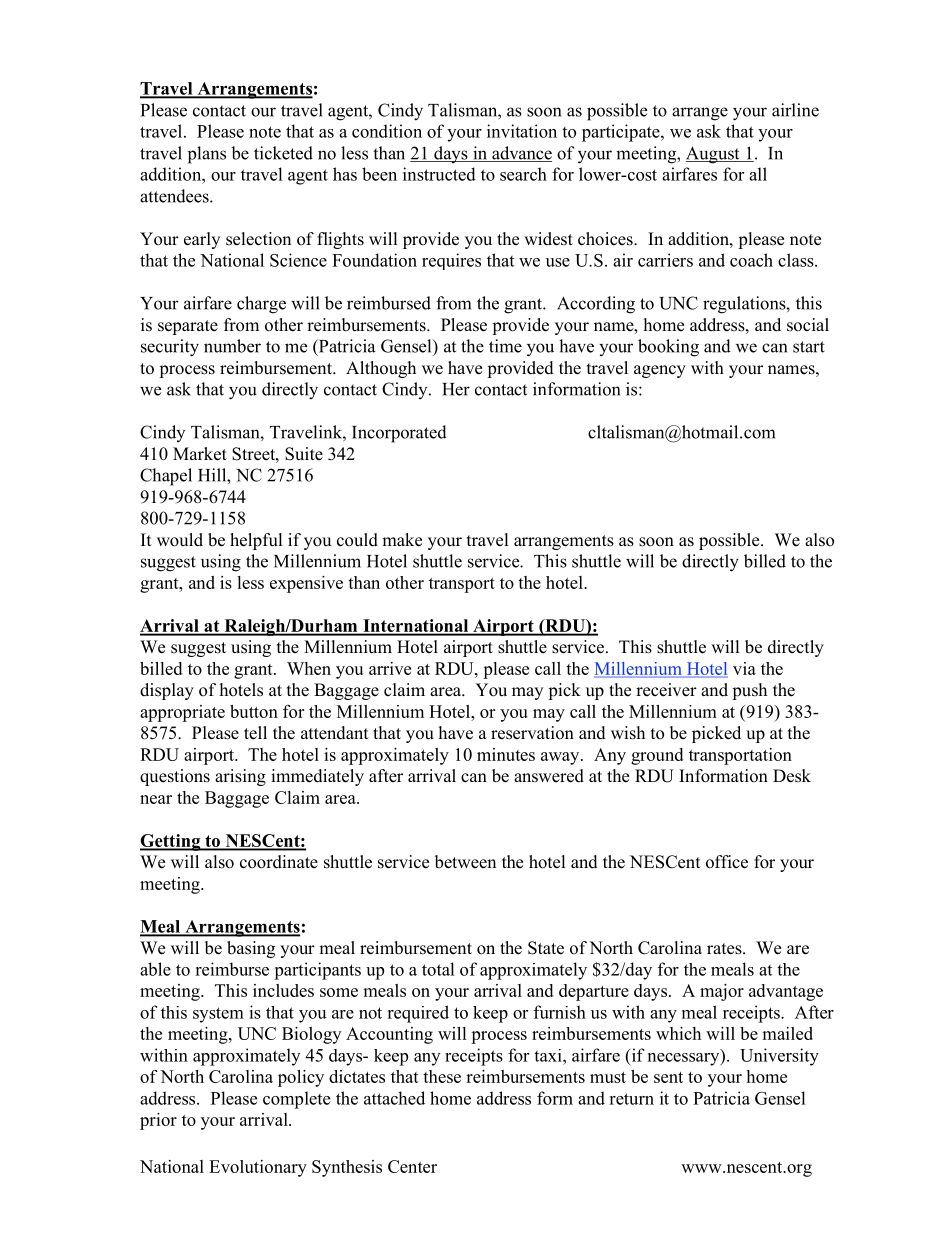  What do you see at coordinates (714, 155) in the screenshot?
I see `August` at bounding box center [714, 155].
